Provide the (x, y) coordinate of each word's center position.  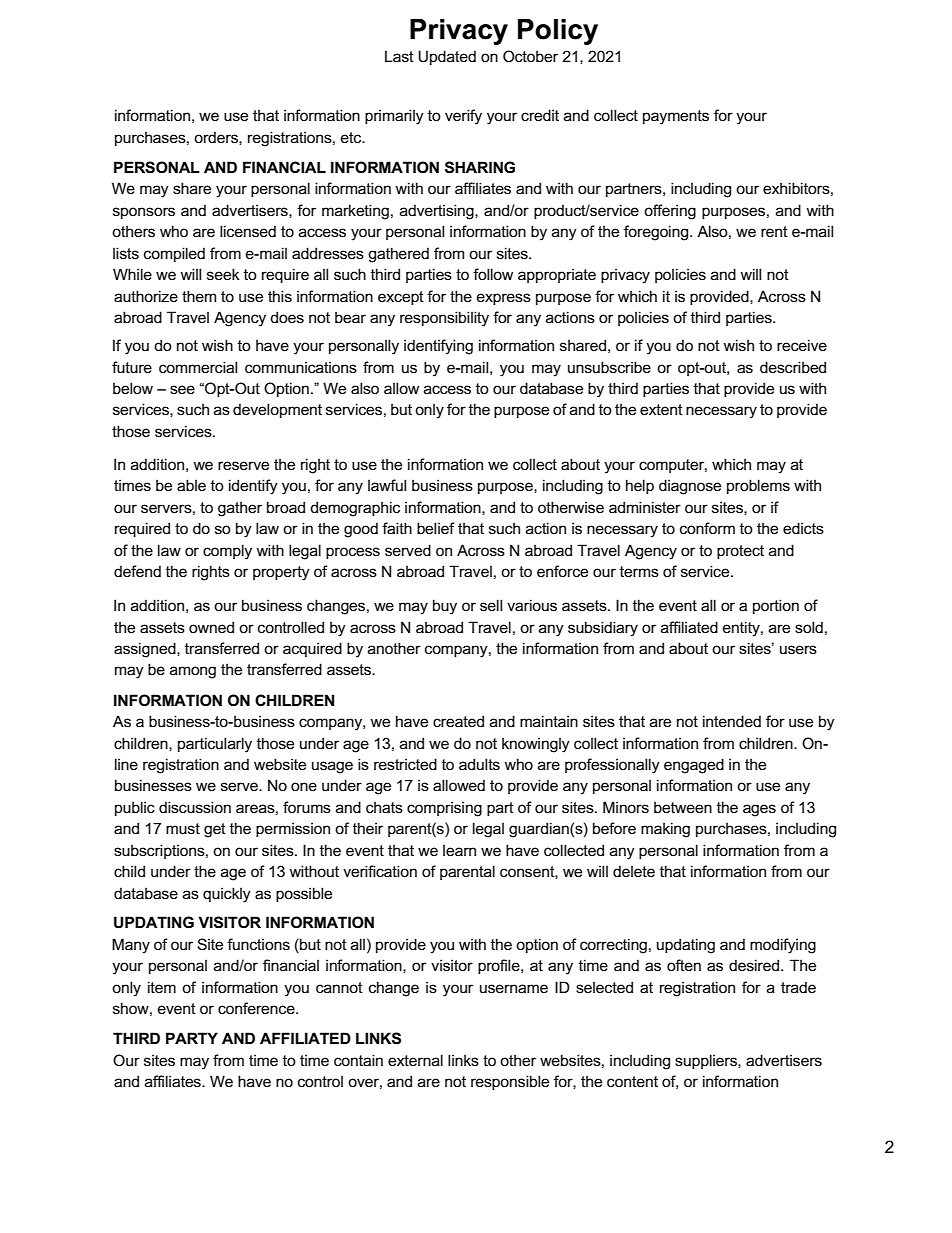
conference (257, 1008)
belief (436, 528)
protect (740, 552)
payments (676, 117)
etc (352, 137)
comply (227, 552)
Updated (447, 57)
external (415, 1060)
